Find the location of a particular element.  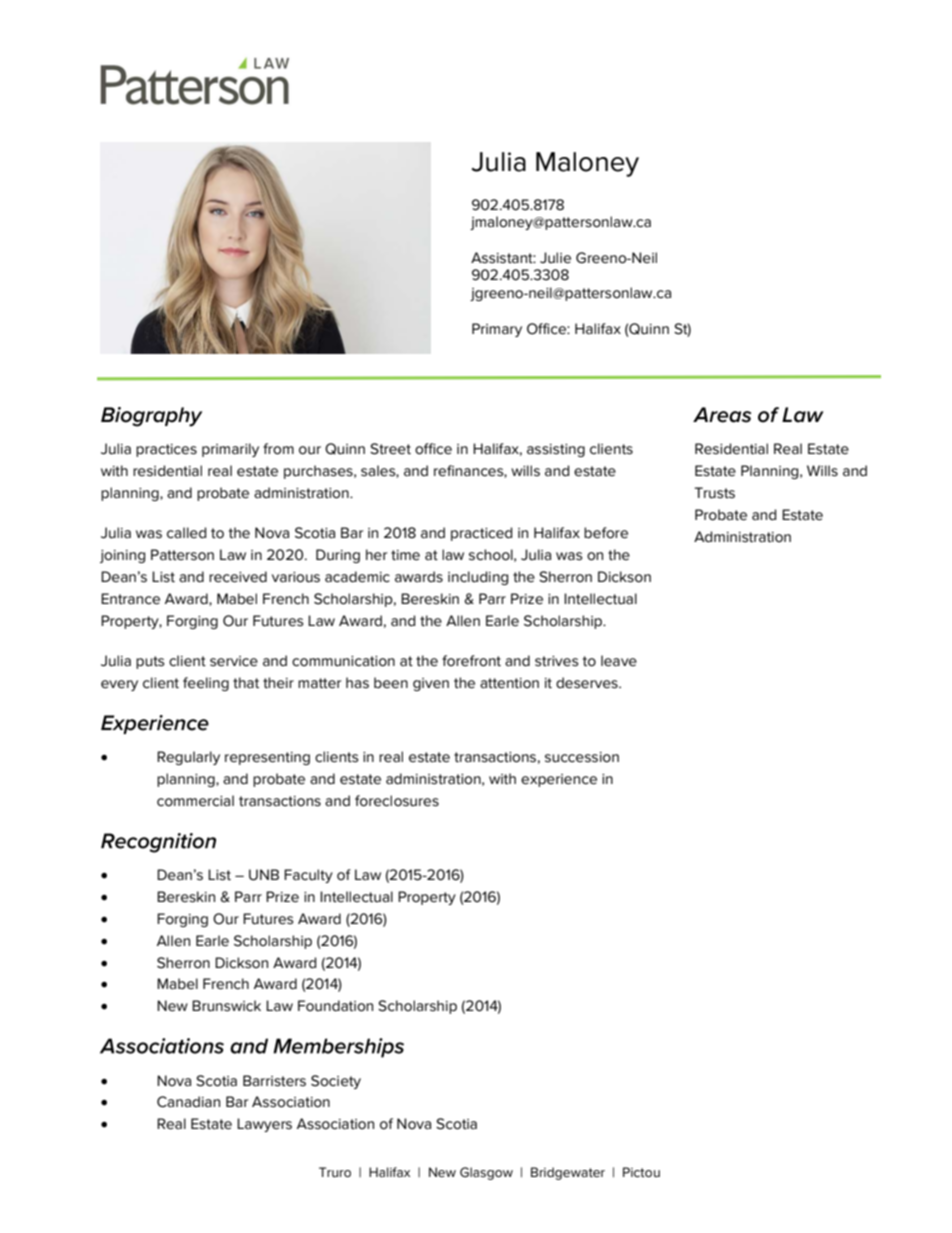

Julie is located at coordinates (555, 258).
